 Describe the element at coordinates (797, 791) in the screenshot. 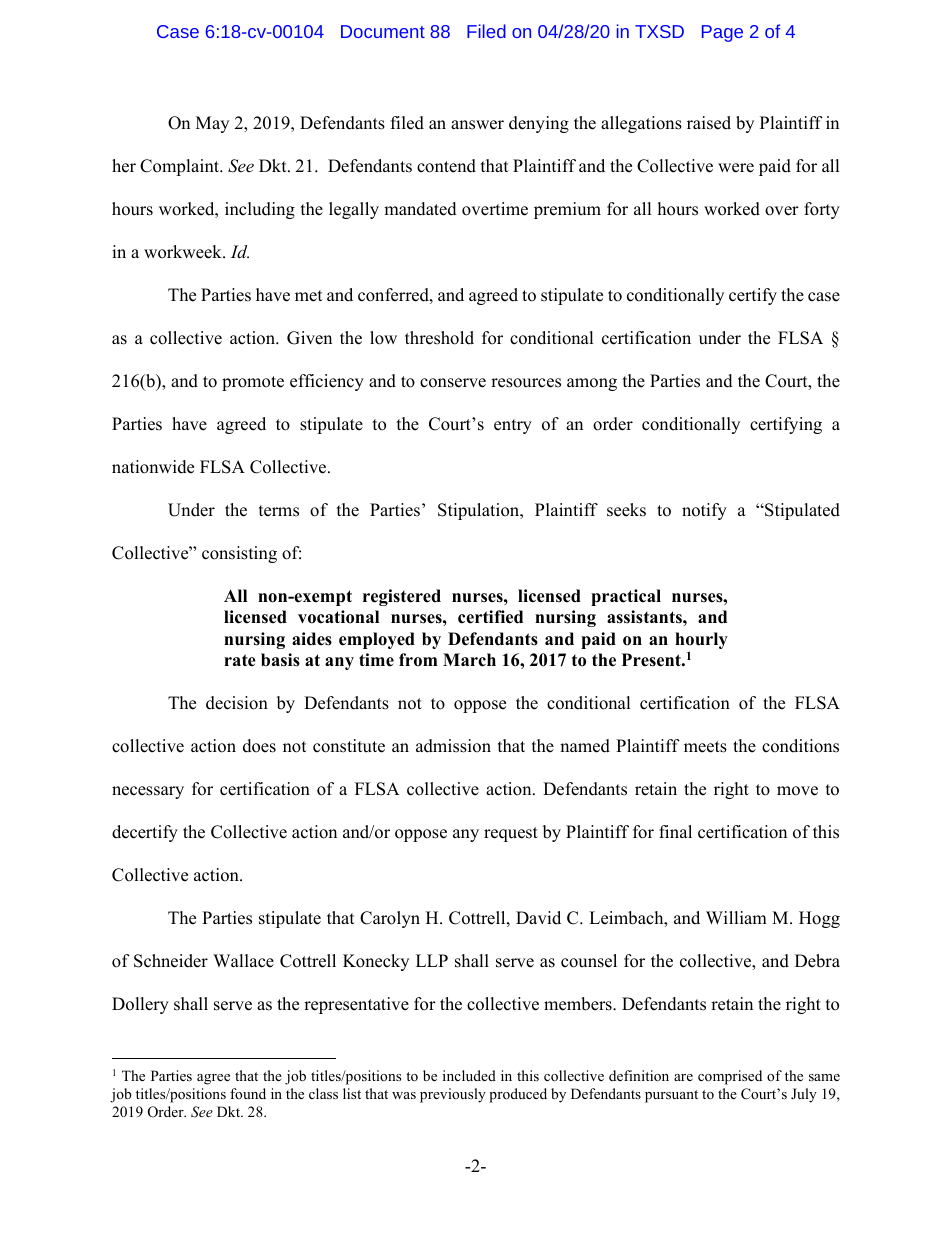

I see `move` at that location.
